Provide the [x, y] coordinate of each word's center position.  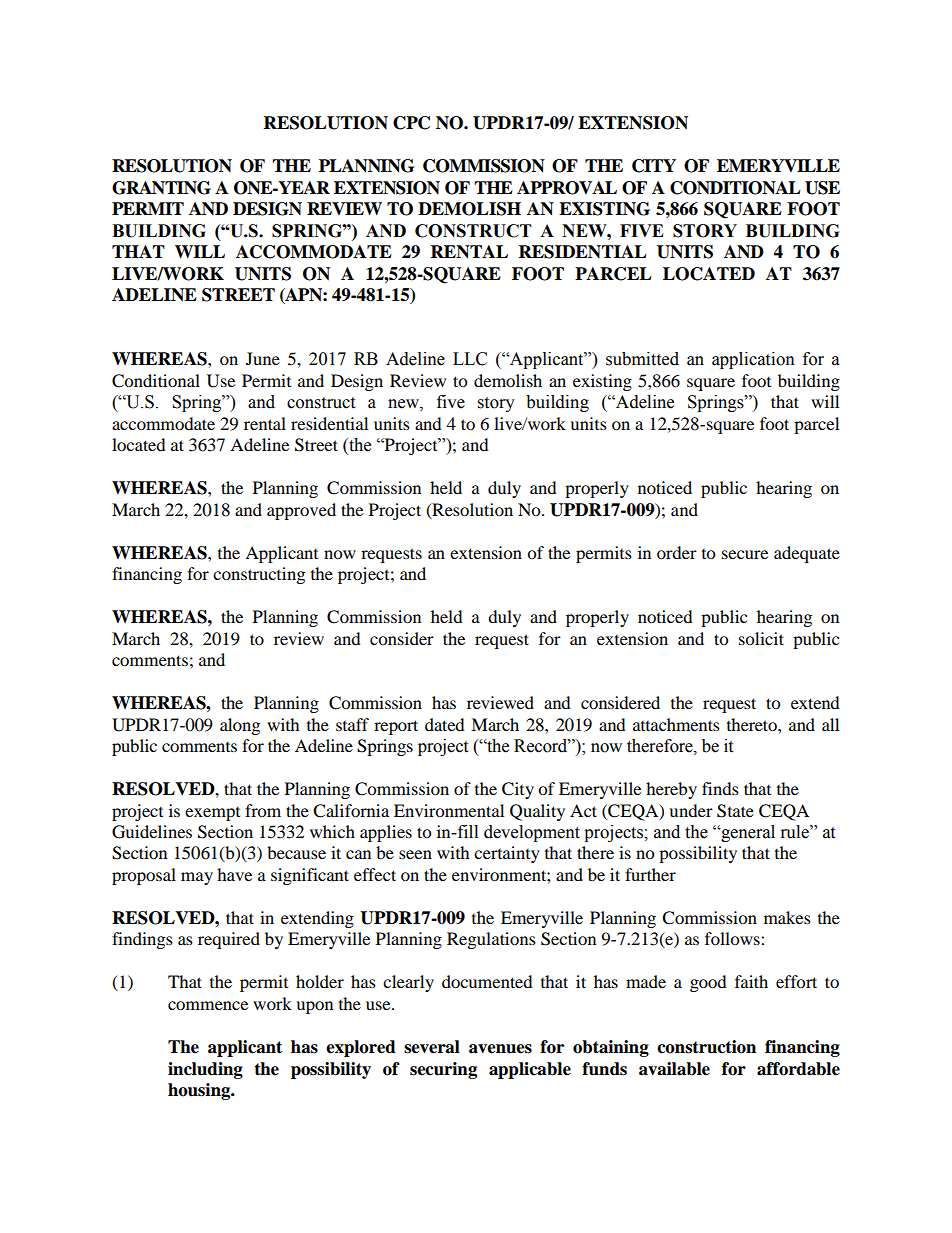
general [747, 833]
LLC [470, 359]
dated [445, 724]
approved [301, 511]
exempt [212, 814]
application [753, 360]
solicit [761, 638]
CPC [411, 123]
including [205, 1070]
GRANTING [161, 188]
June [263, 358]
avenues [500, 1049]
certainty [507, 854]
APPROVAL [567, 188]
